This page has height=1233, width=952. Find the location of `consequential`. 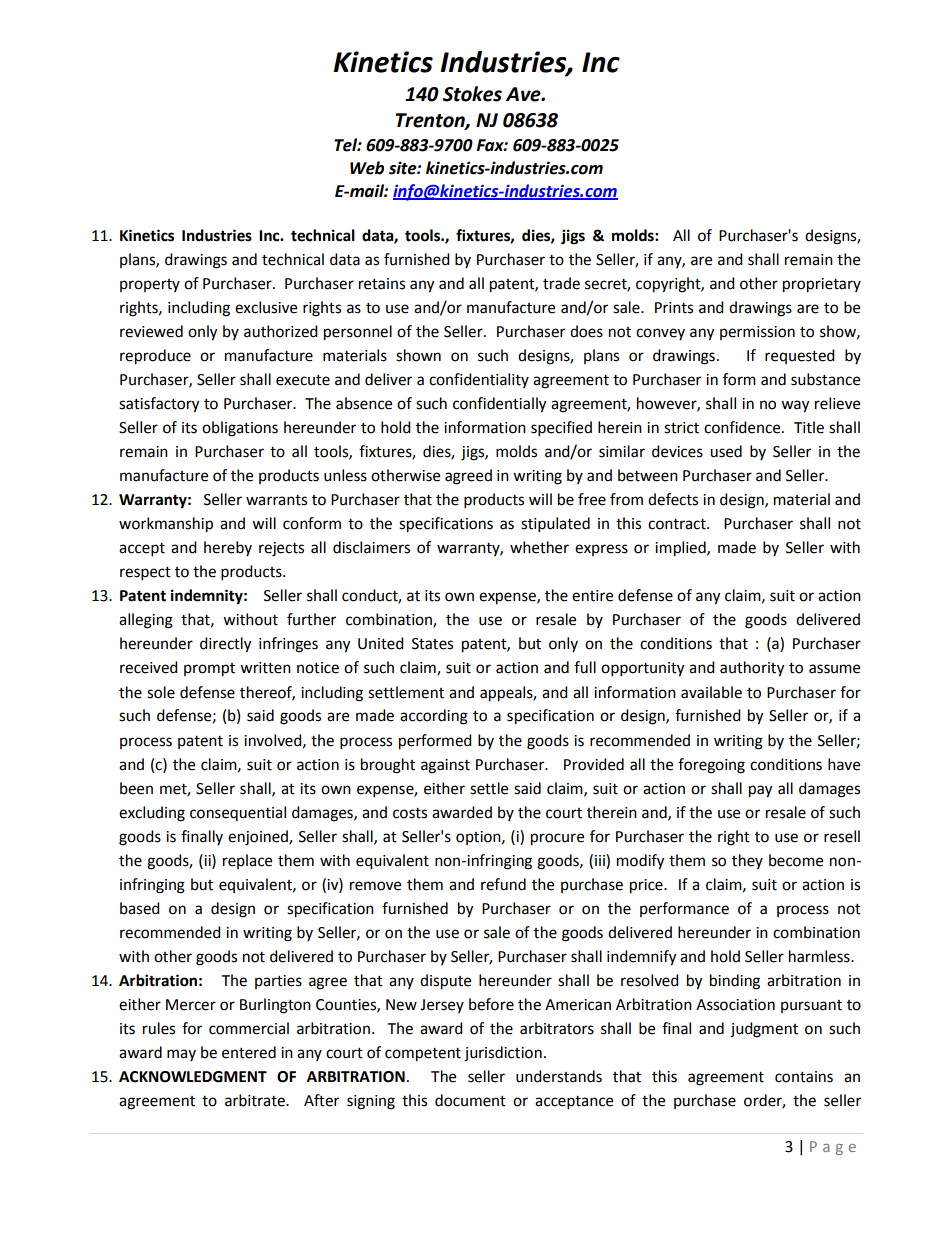

consequential is located at coordinates (238, 813).
